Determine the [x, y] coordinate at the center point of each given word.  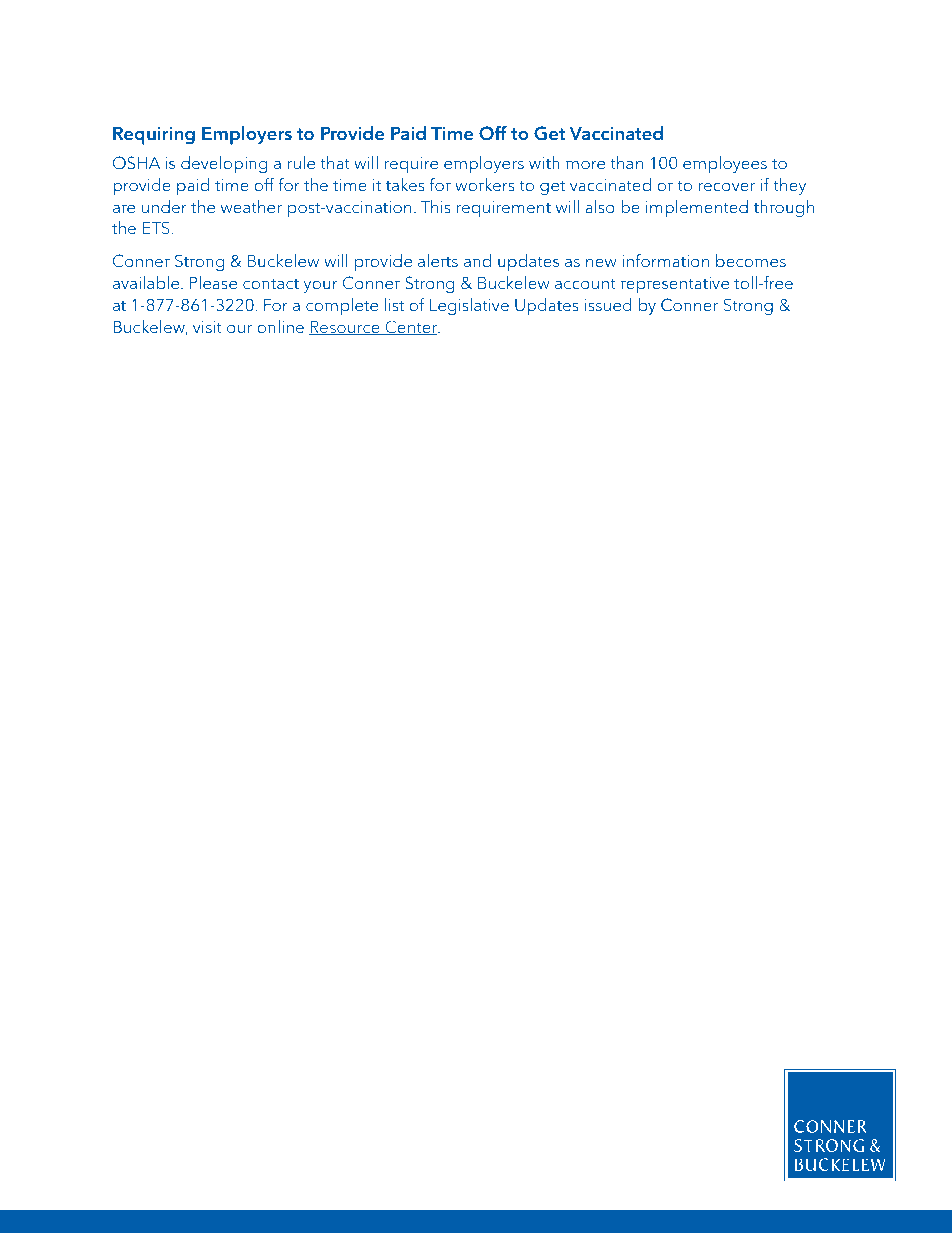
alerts [438, 260]
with [544, 162]
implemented [697, 208]
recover [726, 187]
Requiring [154, 136]
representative [675, 285]
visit [207, 327]
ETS [157, 228]
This [435, 206]
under [164, 206]
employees [725, 164]
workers [485, 184]
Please [213, 282]
